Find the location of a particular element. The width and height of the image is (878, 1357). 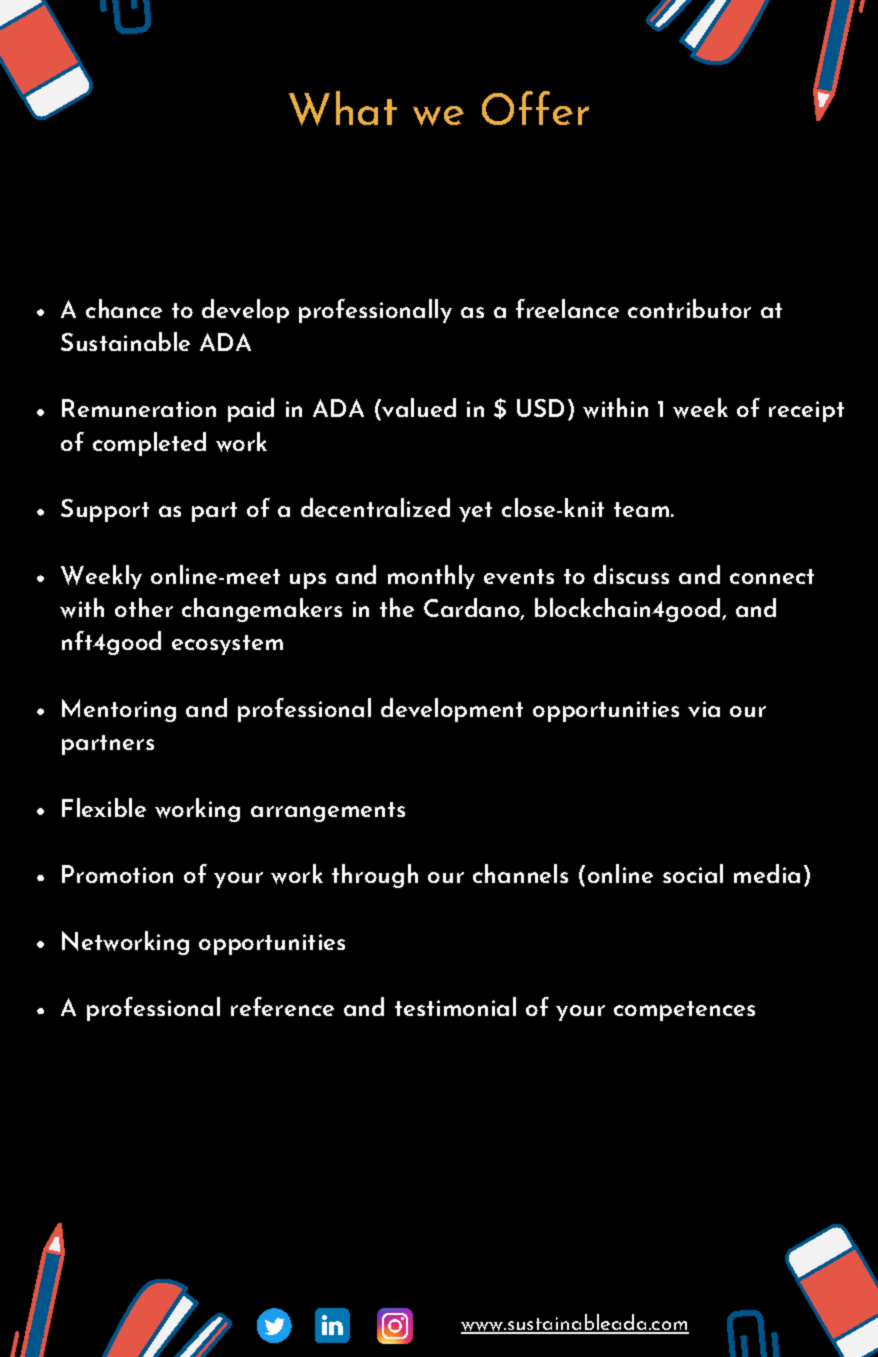

What is located at coordinates (343, 108).
